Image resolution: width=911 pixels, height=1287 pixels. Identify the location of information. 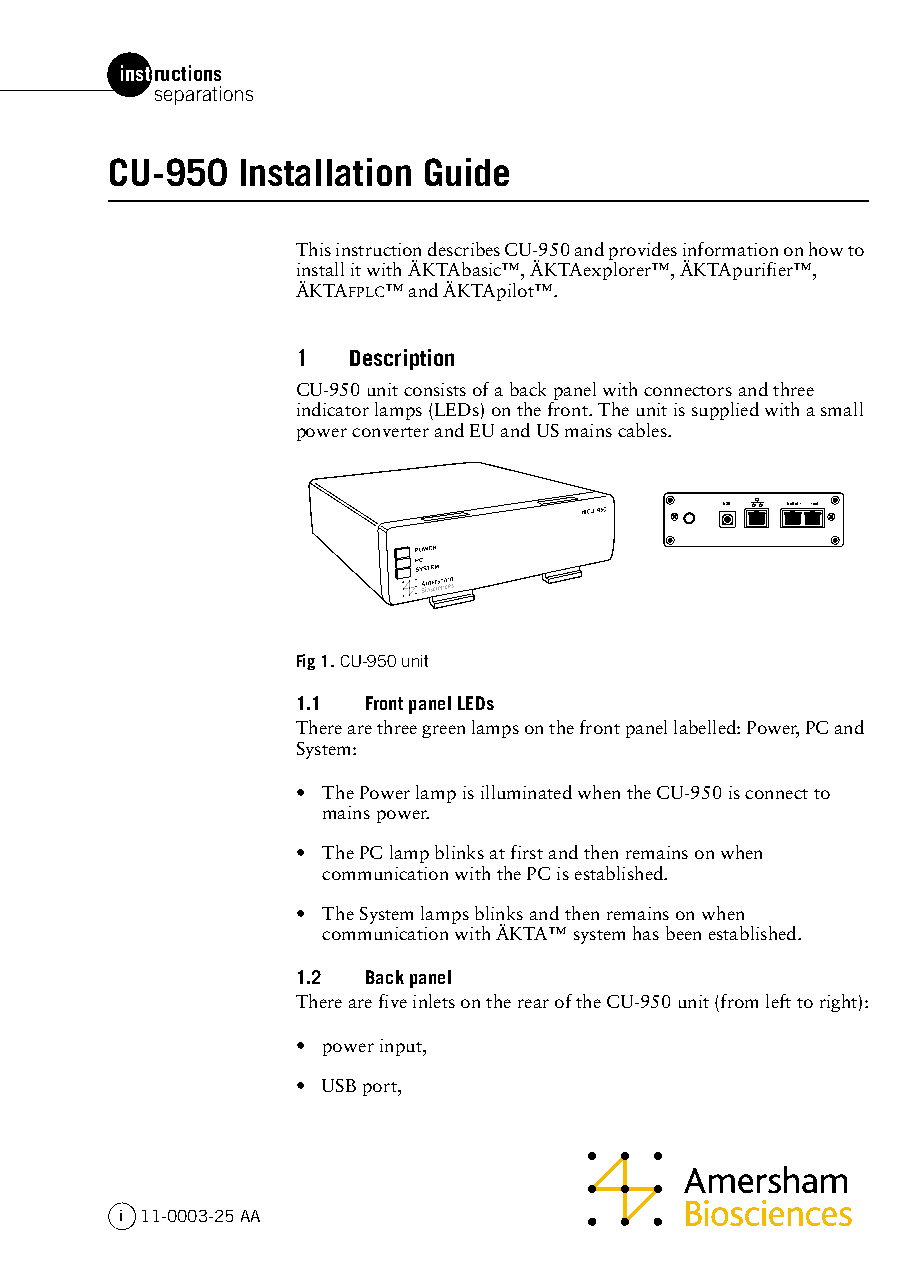
(730, 249).
